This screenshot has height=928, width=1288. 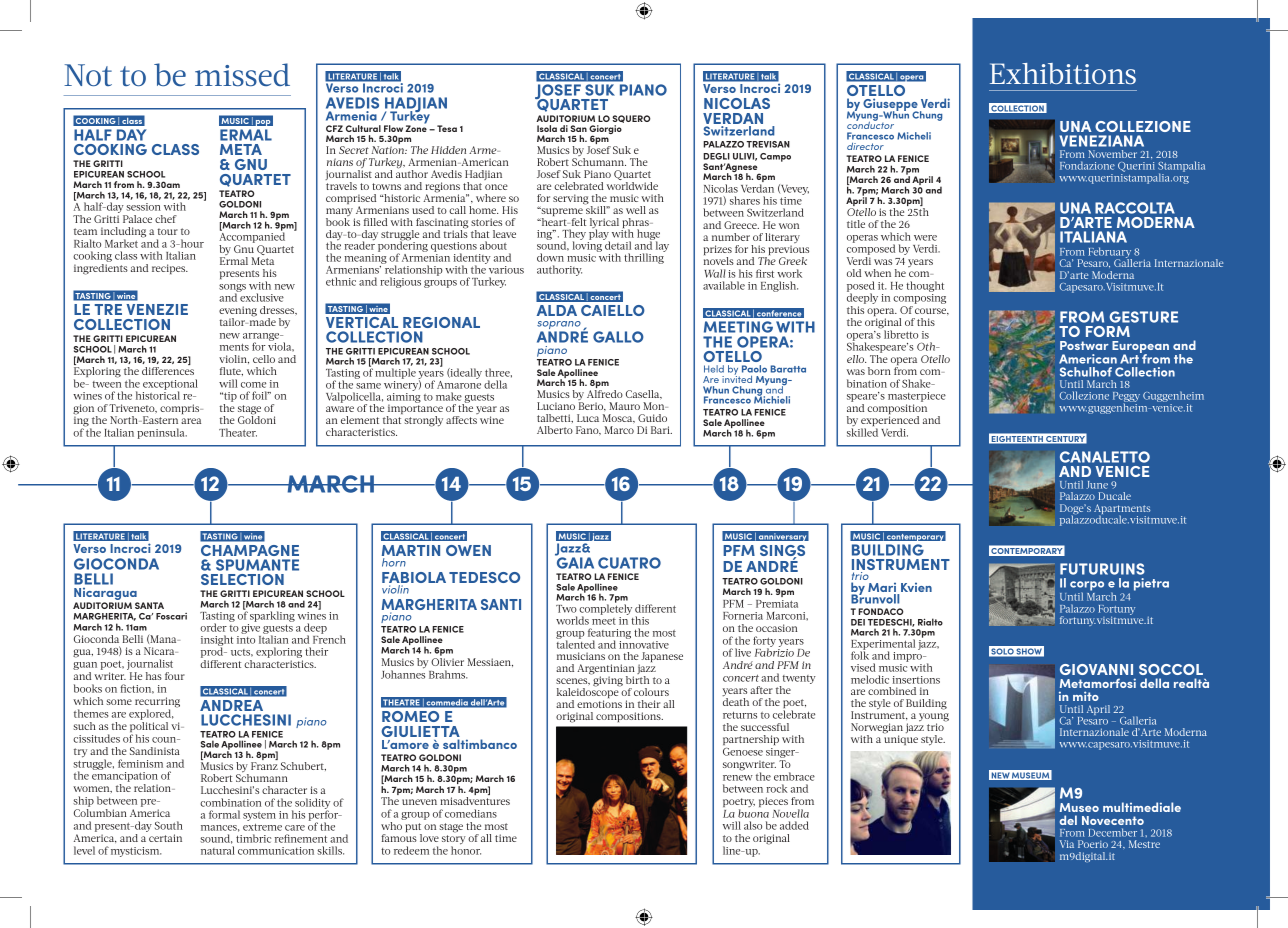 I want to click on DEGLI, so click(x=716, y=156).
